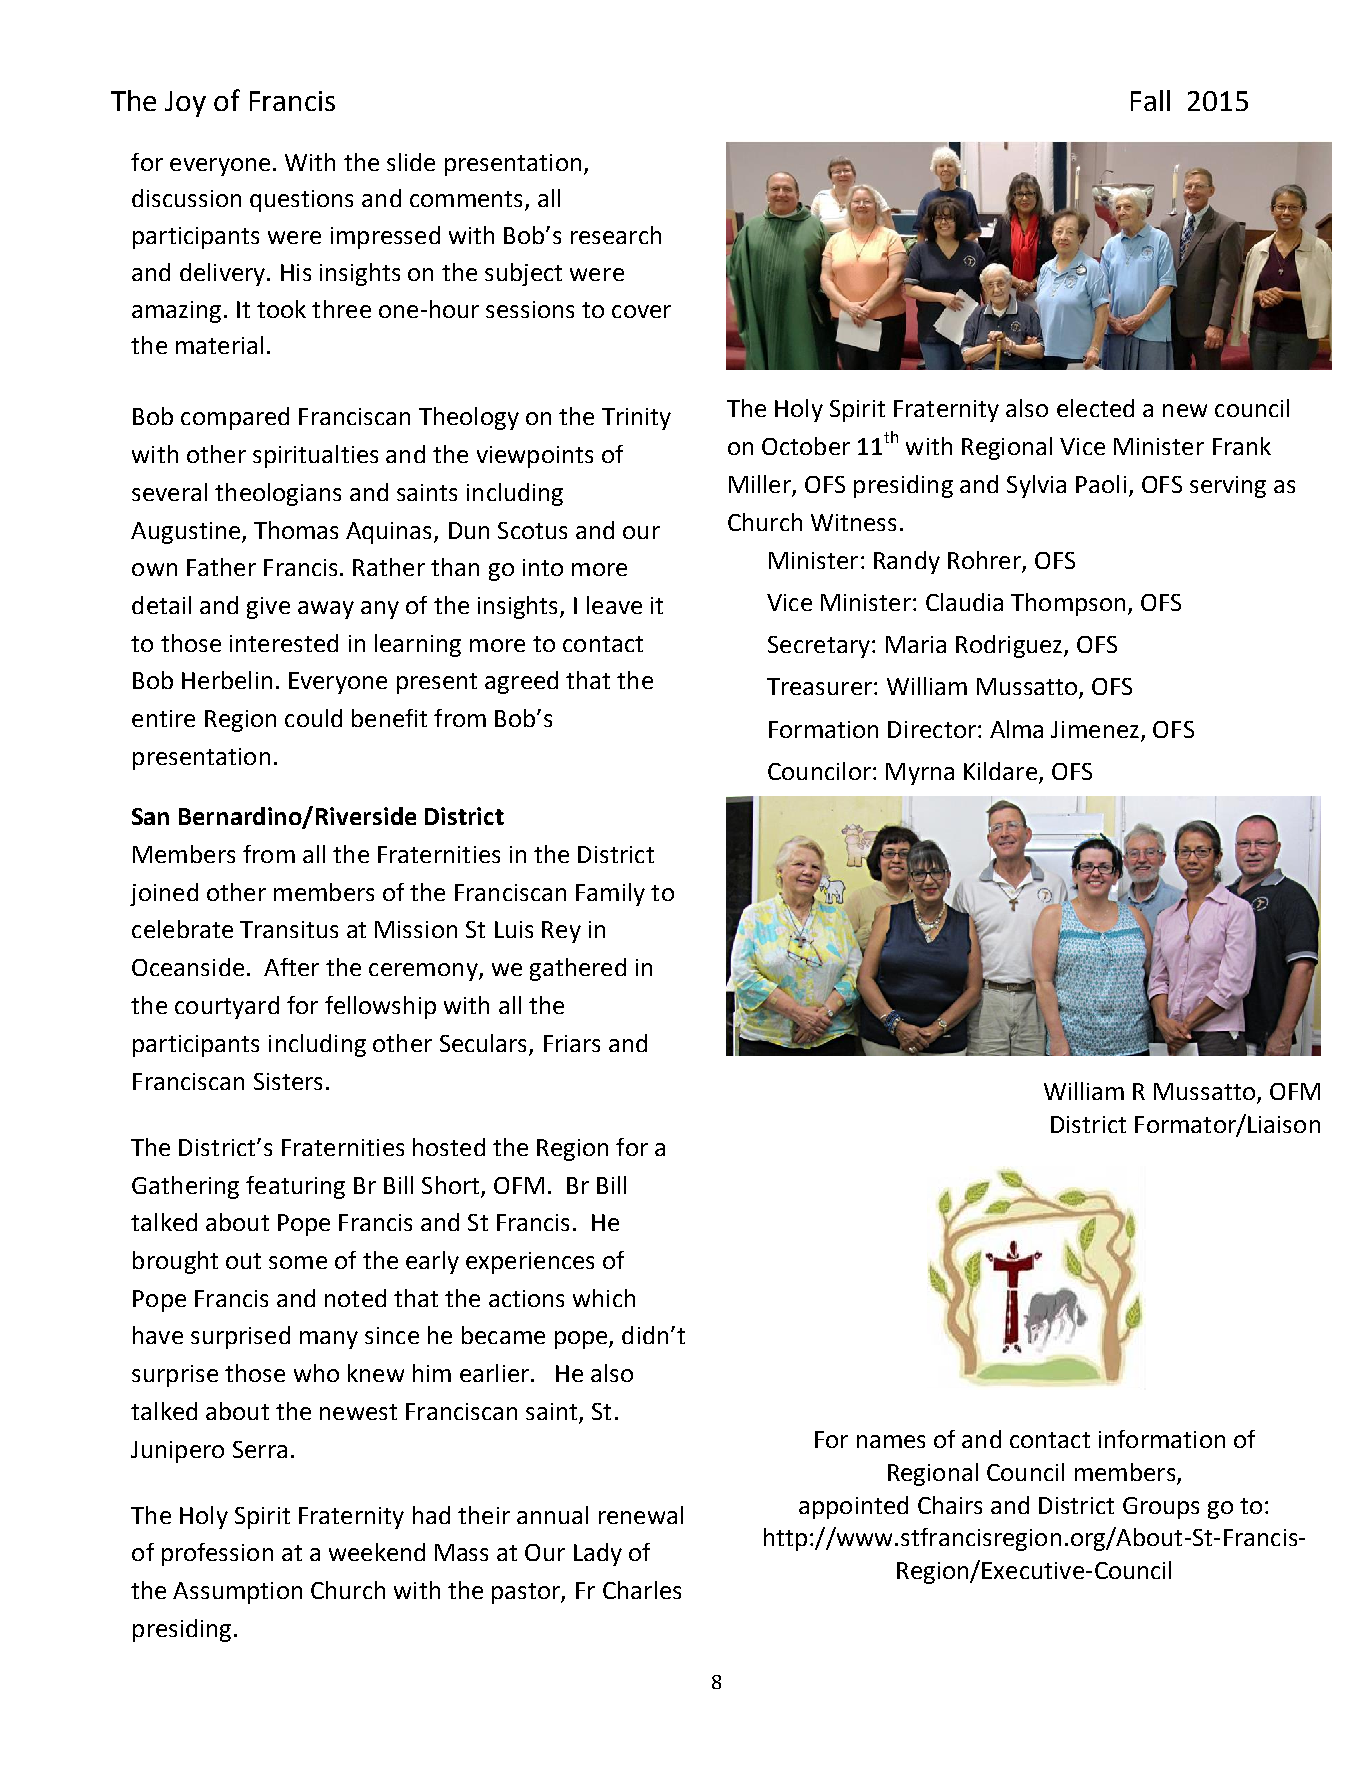  Describe the element at coordinates (610, 894) in the screenshot. I see `Family` at that location.
